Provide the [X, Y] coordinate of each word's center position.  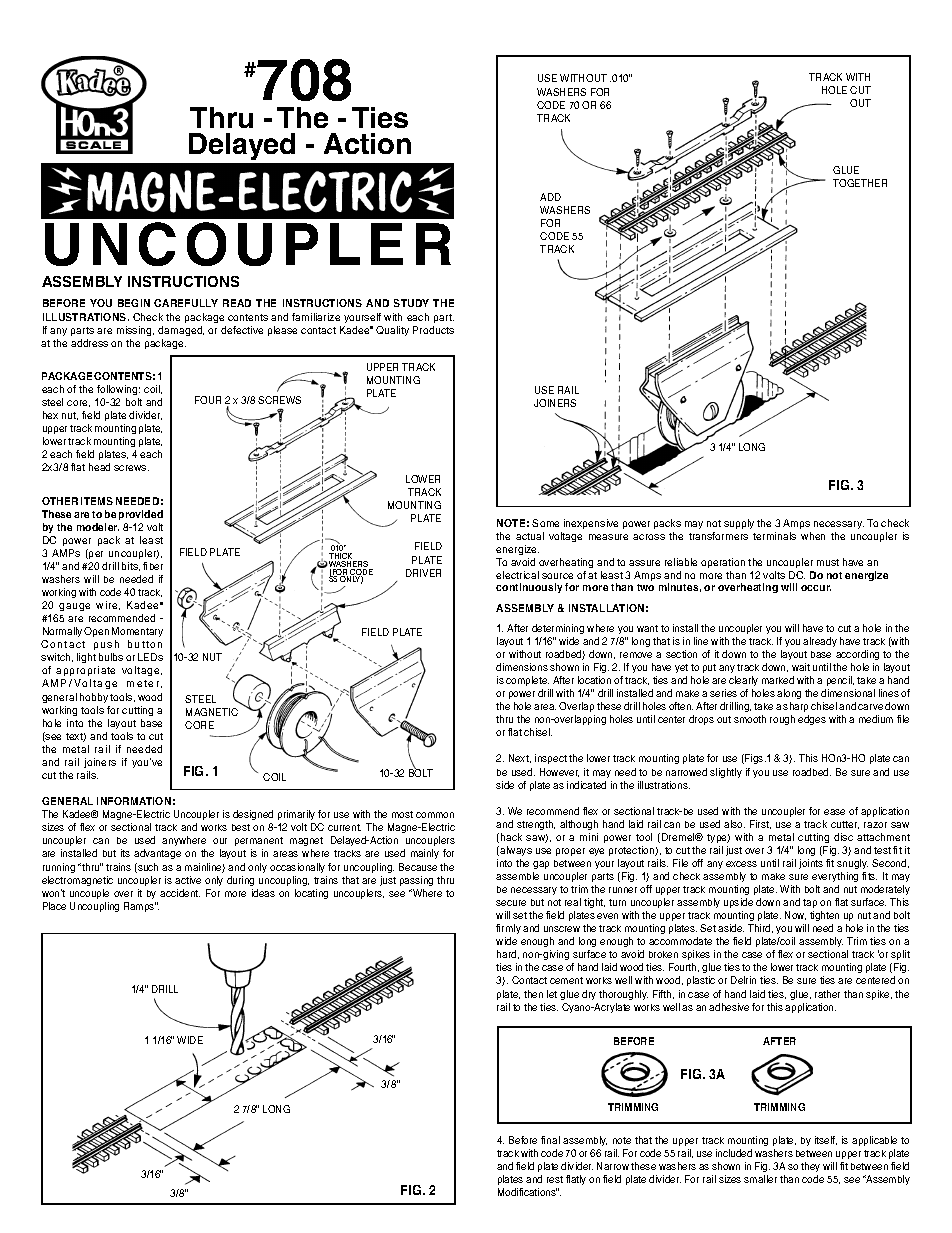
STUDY [411, 303]
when [813, 536]
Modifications [527, 1192]
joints [811, 864]
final [550, 1140]
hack [511, 837]
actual [530, 536]
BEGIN [134, 303]
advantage [157, 854]
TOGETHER [860, 183]
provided [141, 515]
